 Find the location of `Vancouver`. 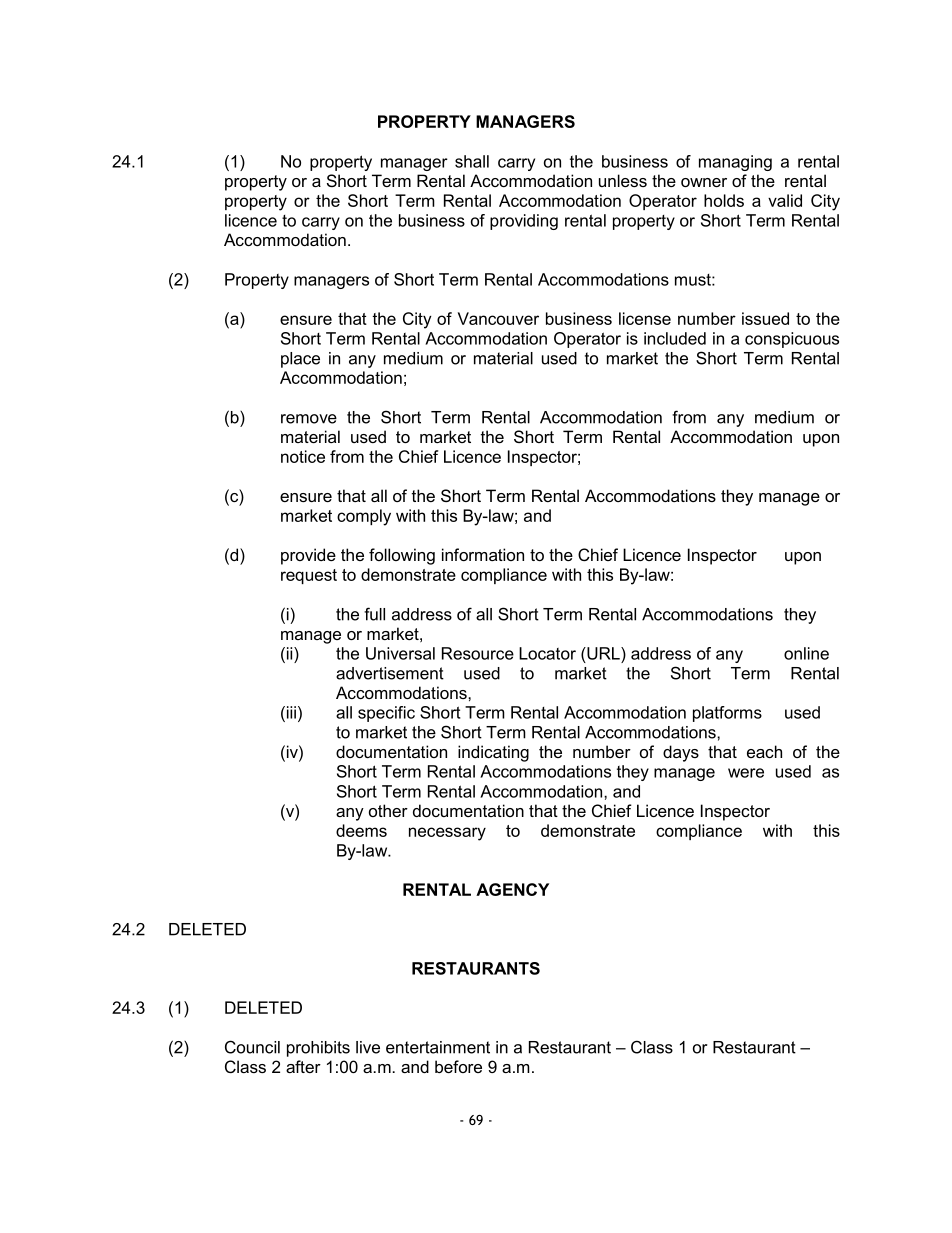

Vancouver is located at coordinates (498, 318).
